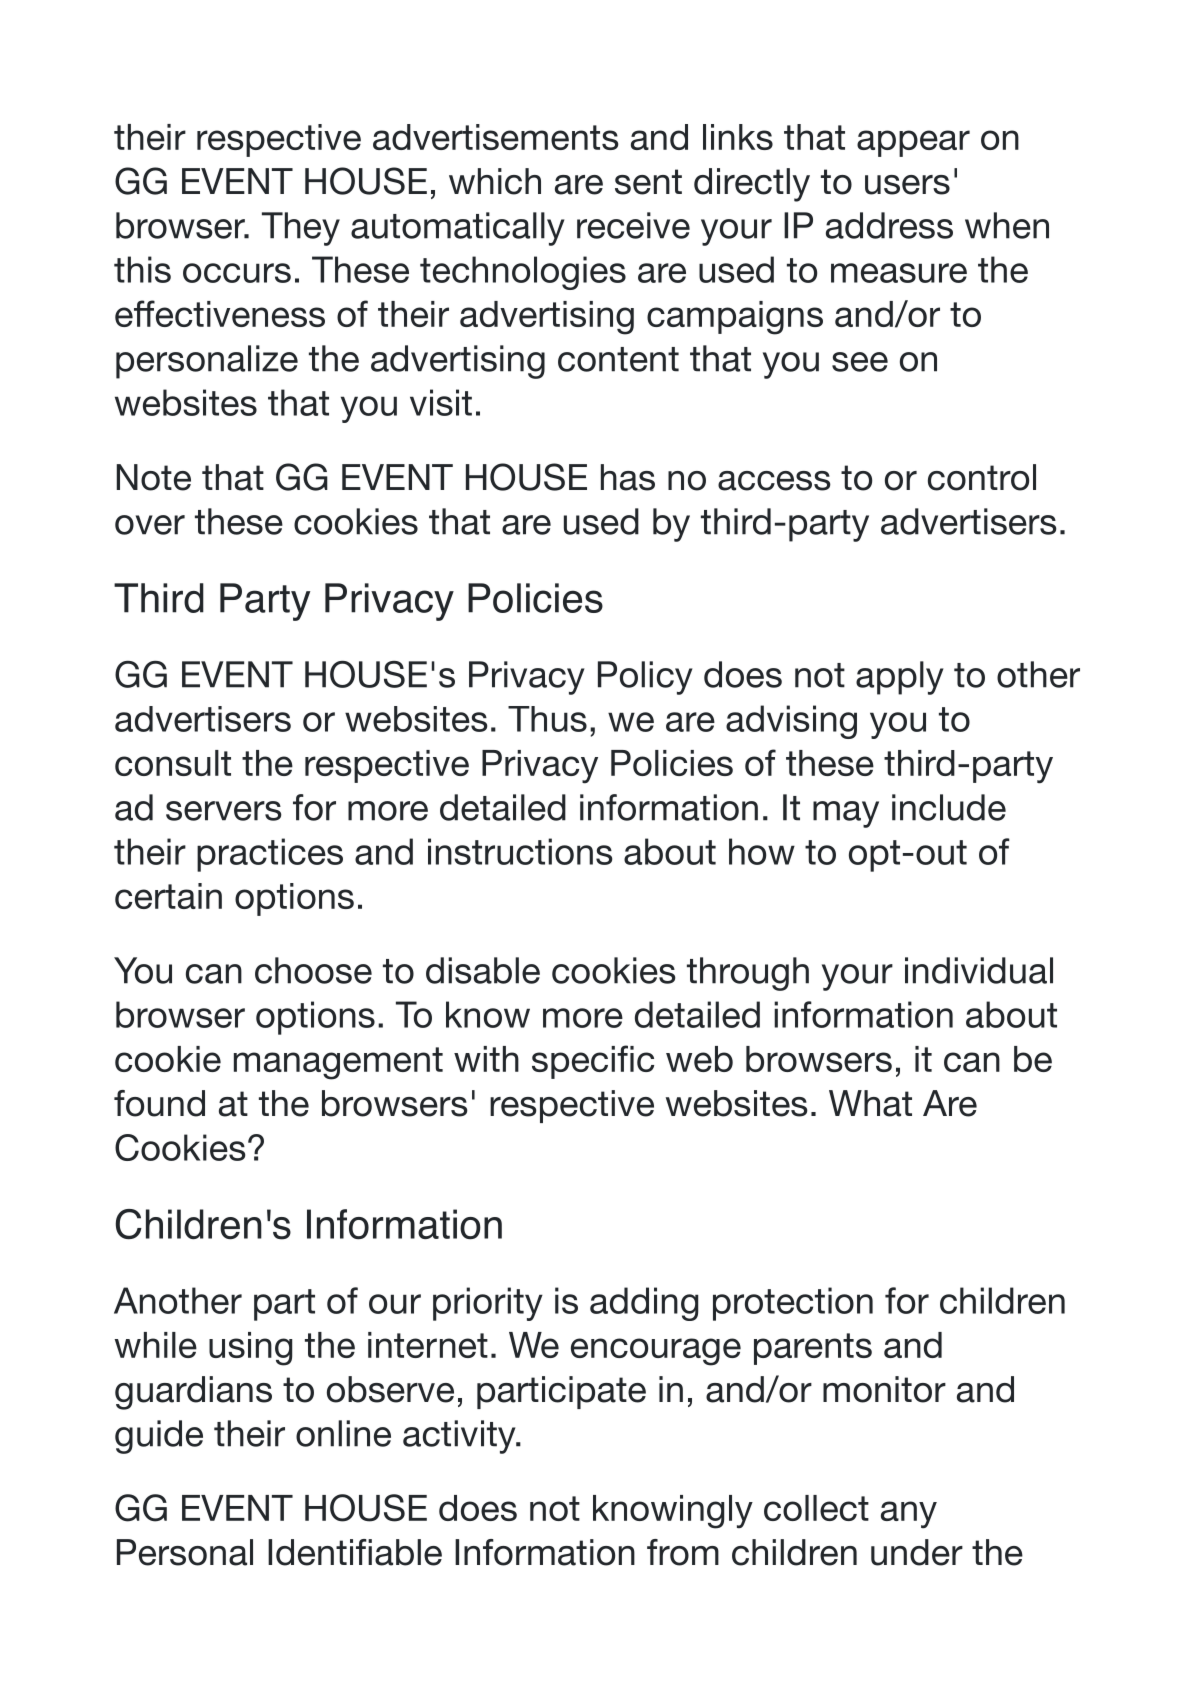 The image size is (1198, 1695). I want to click on Note, so click(154, 477).
